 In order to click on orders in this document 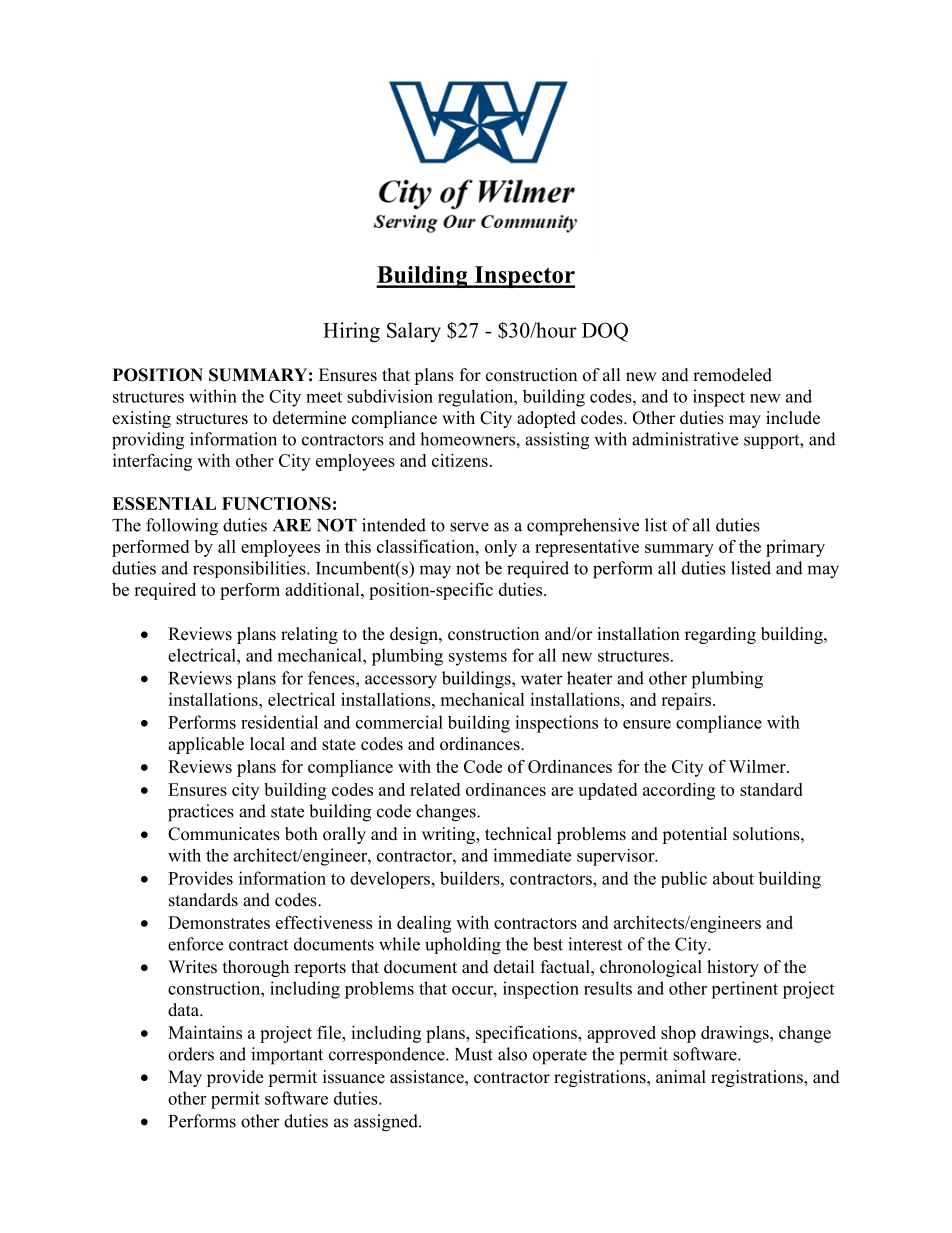, I will do `click(191, 1054)`.
